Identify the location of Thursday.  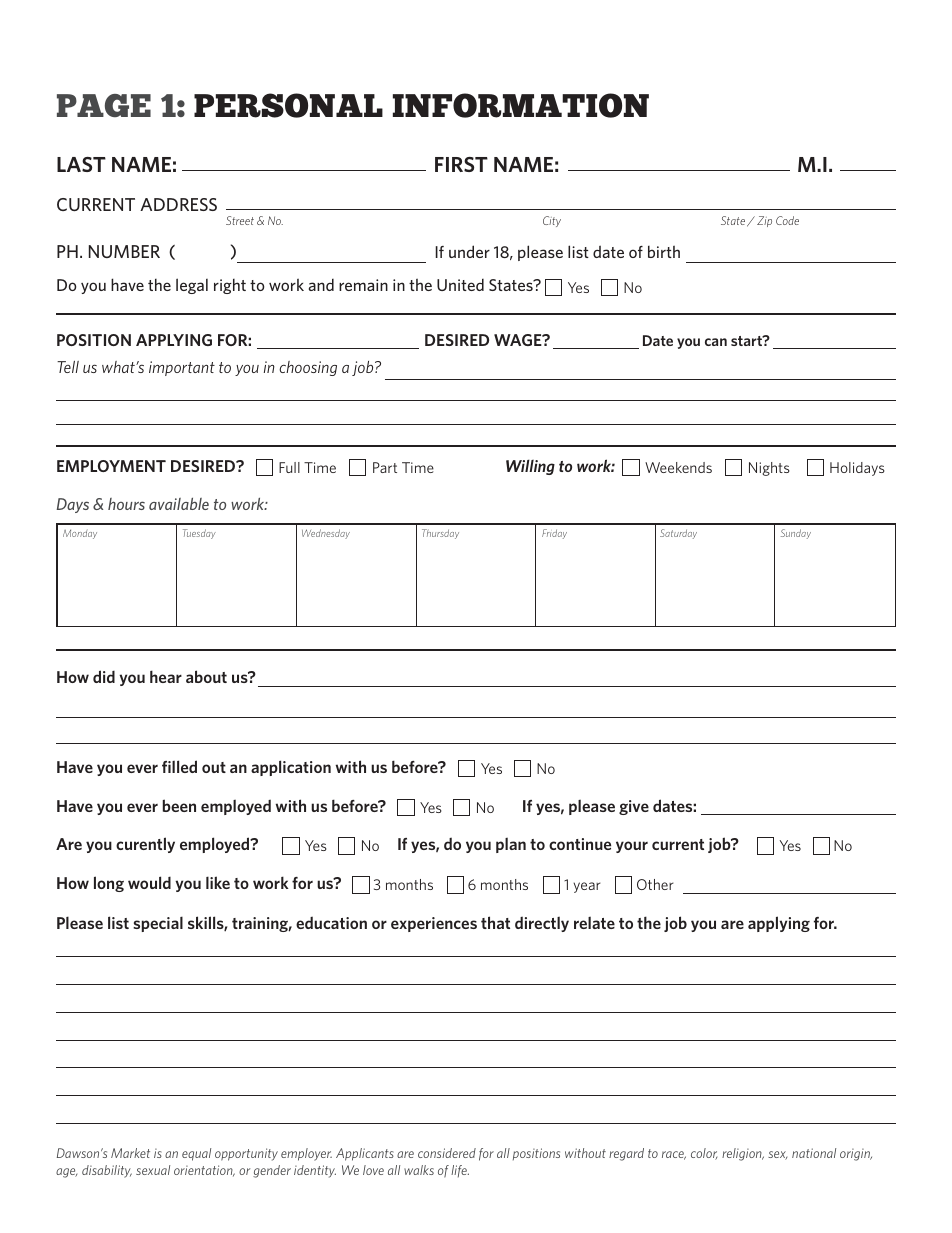
(440, 534).
